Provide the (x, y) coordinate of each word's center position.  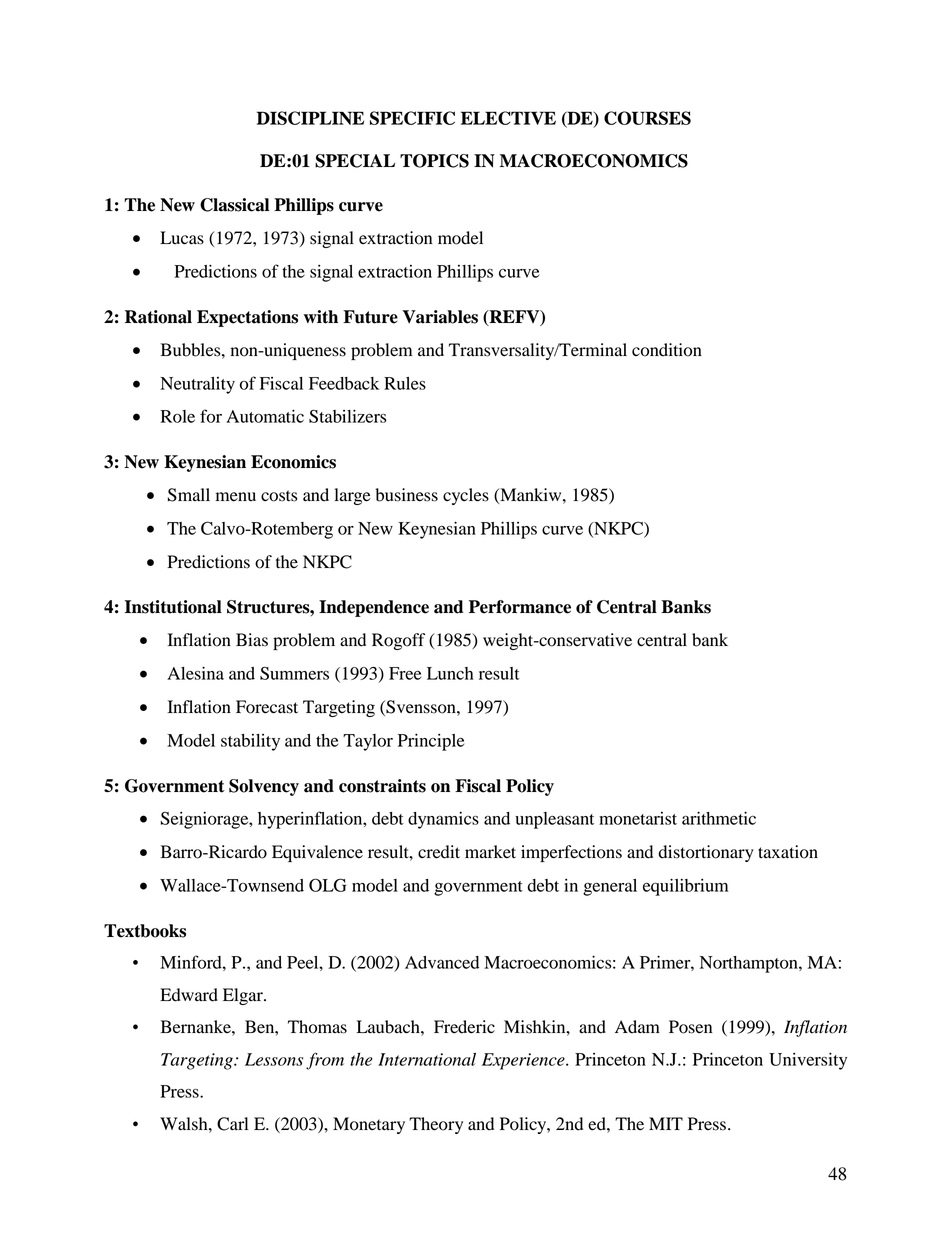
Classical (234, 205)
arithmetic (719, 818)
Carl (232, 1124)
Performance (520, 607)
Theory (436, 1125)
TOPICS (434, 161)
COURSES (647, 118)
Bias (252, 640)
